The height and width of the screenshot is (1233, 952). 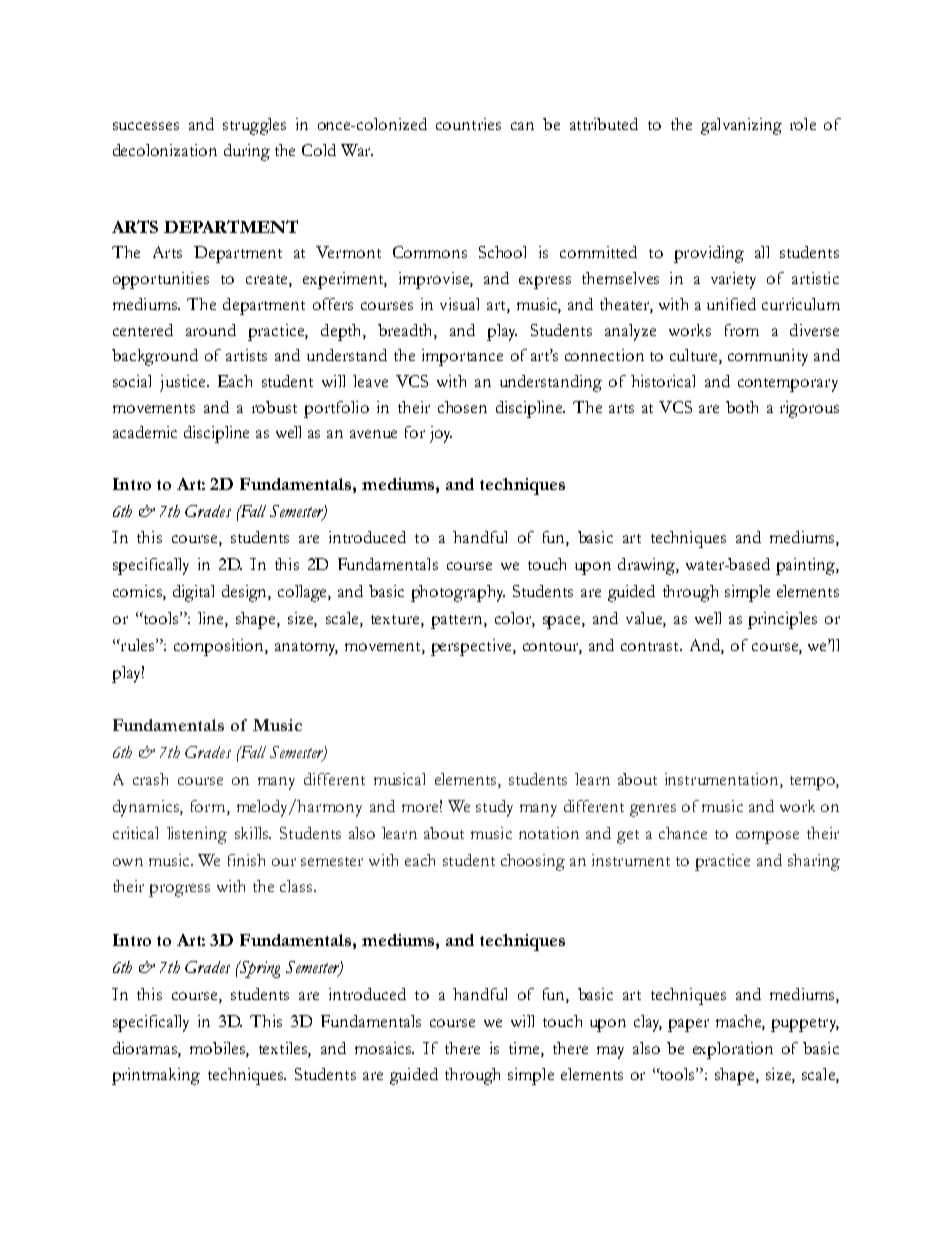 What do you see at coordinates (150, 779) in the screenshot?
I see `crash` at bounding box center [150, 779].
